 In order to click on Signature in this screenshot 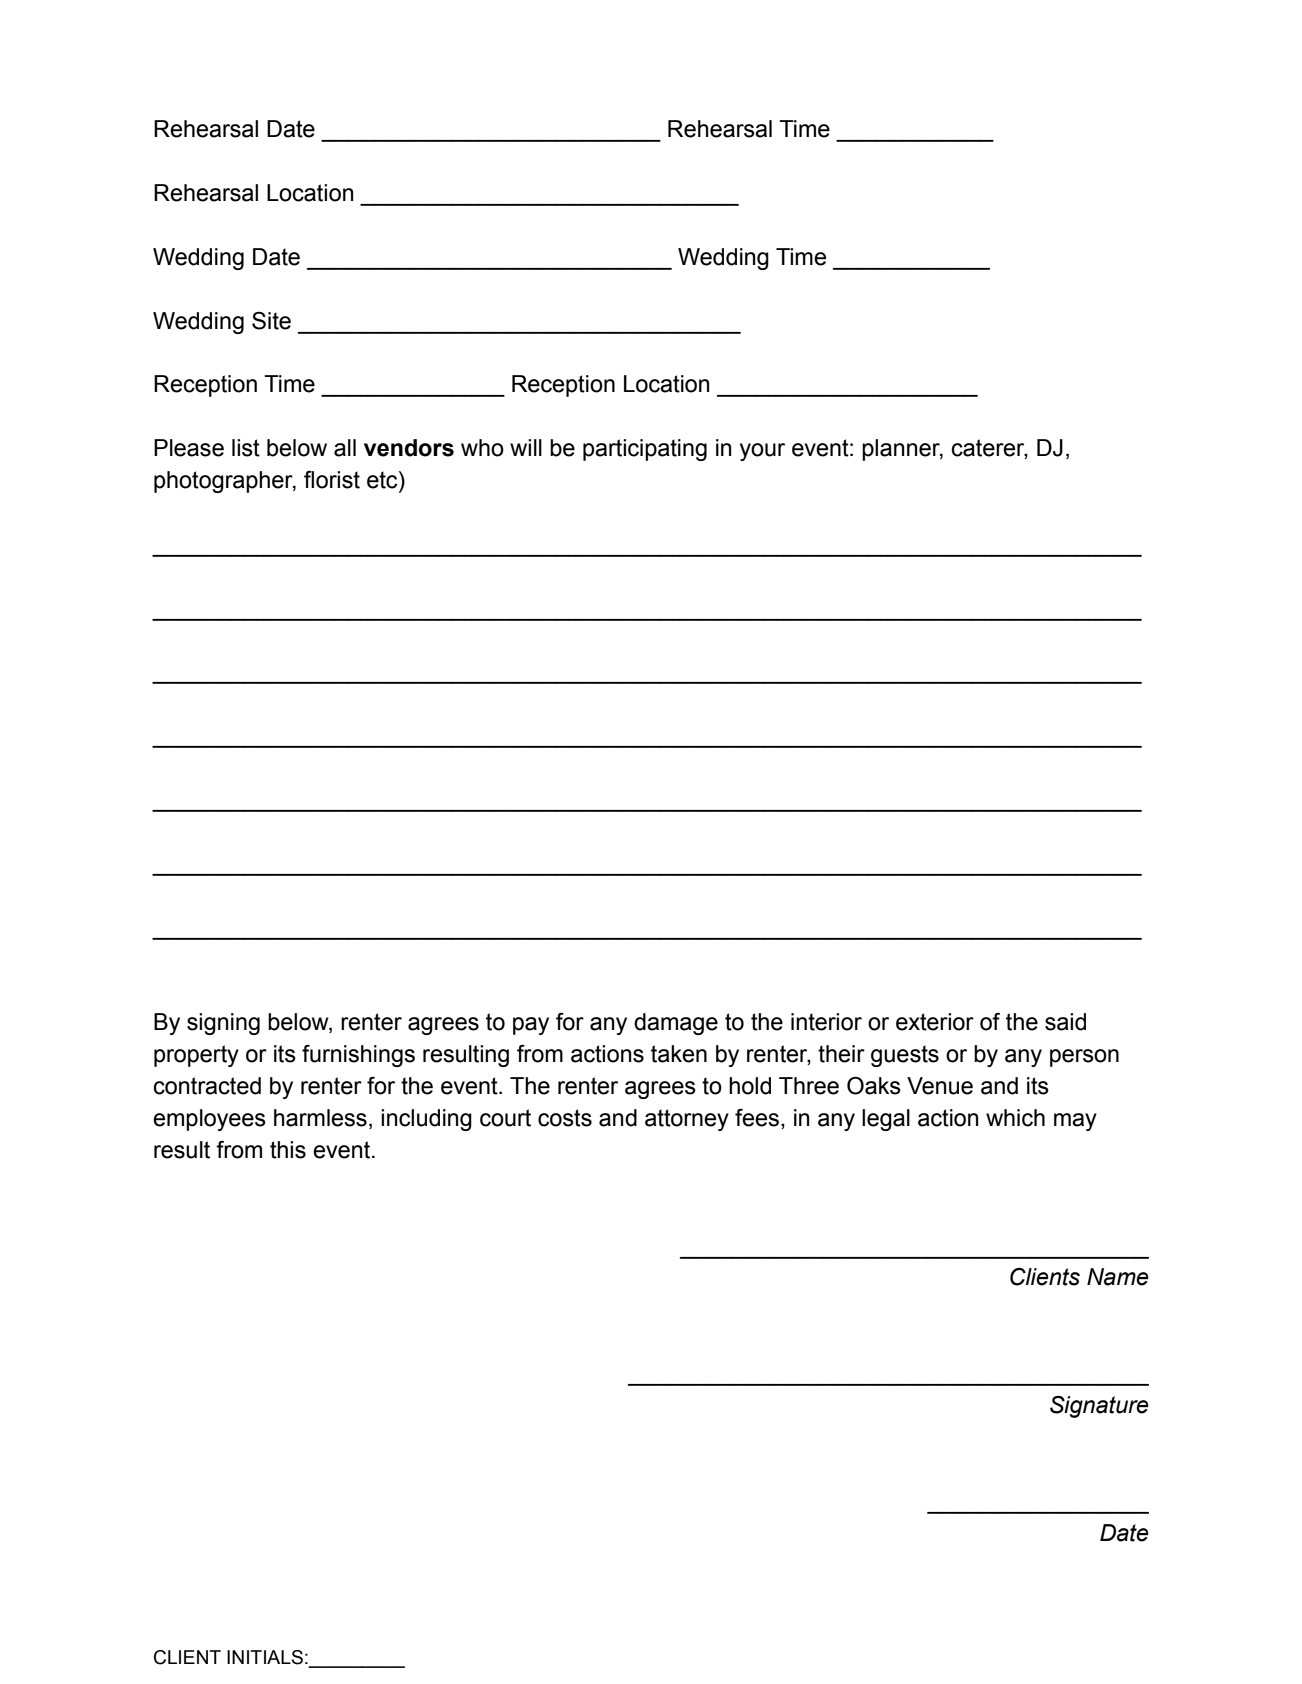, I will do `click(1099, 1407)`.
